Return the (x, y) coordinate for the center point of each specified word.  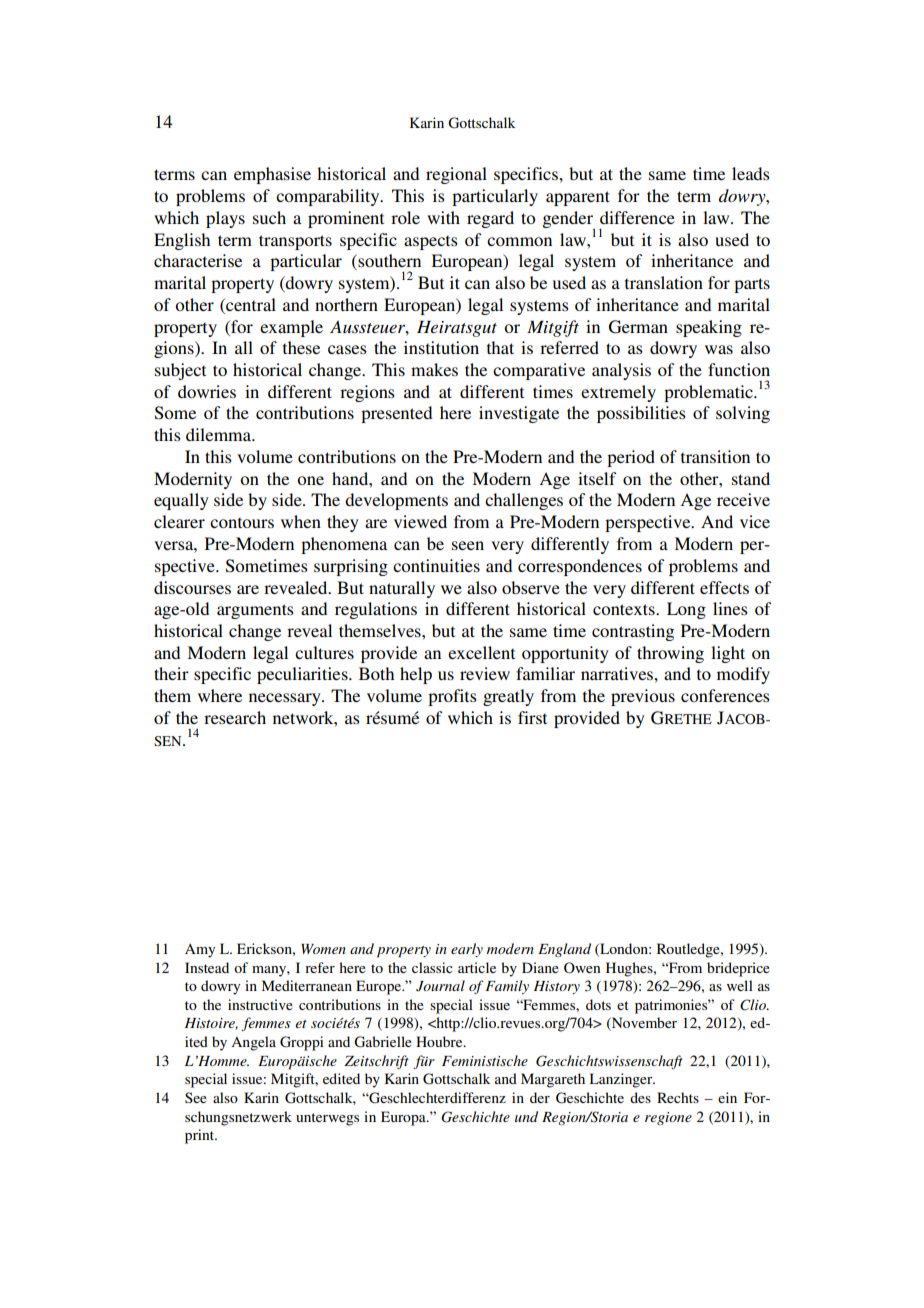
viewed (420, 521)
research (235, 717)
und (526, 1116)
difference (637, 217)
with (443, 217)
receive (743, 499)
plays (225, 219)
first (532, 717)
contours (242, 522)
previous (643, 697)
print (201, 1136)
